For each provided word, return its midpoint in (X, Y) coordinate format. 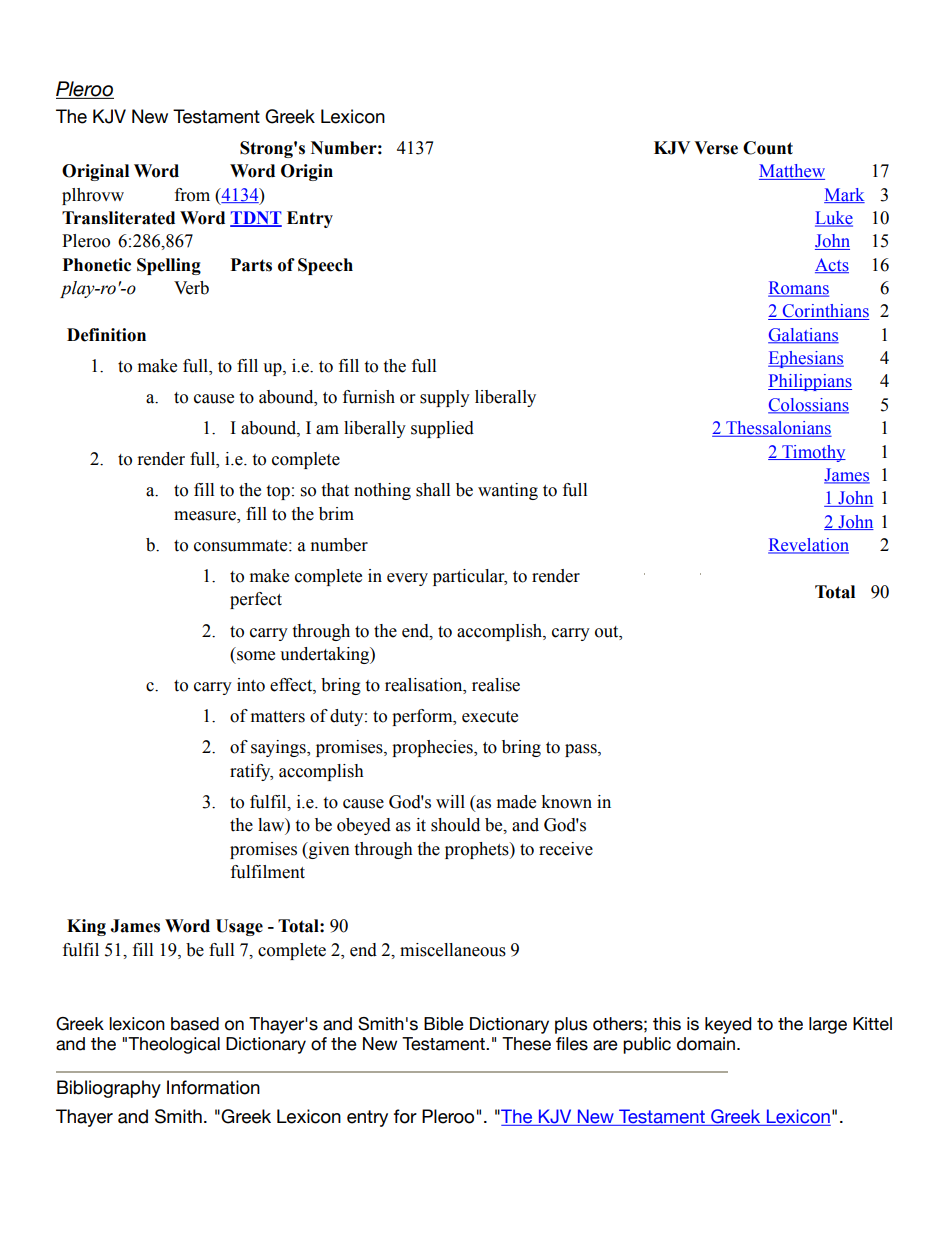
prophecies (433, 748)
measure (206, 517)
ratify (251, 772)
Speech (325, 266)
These (526, 1044)
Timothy (813, 453)
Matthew (792, 172)
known (566, 802)
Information (213, 1087)
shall (433, 490)
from (192, 195)
